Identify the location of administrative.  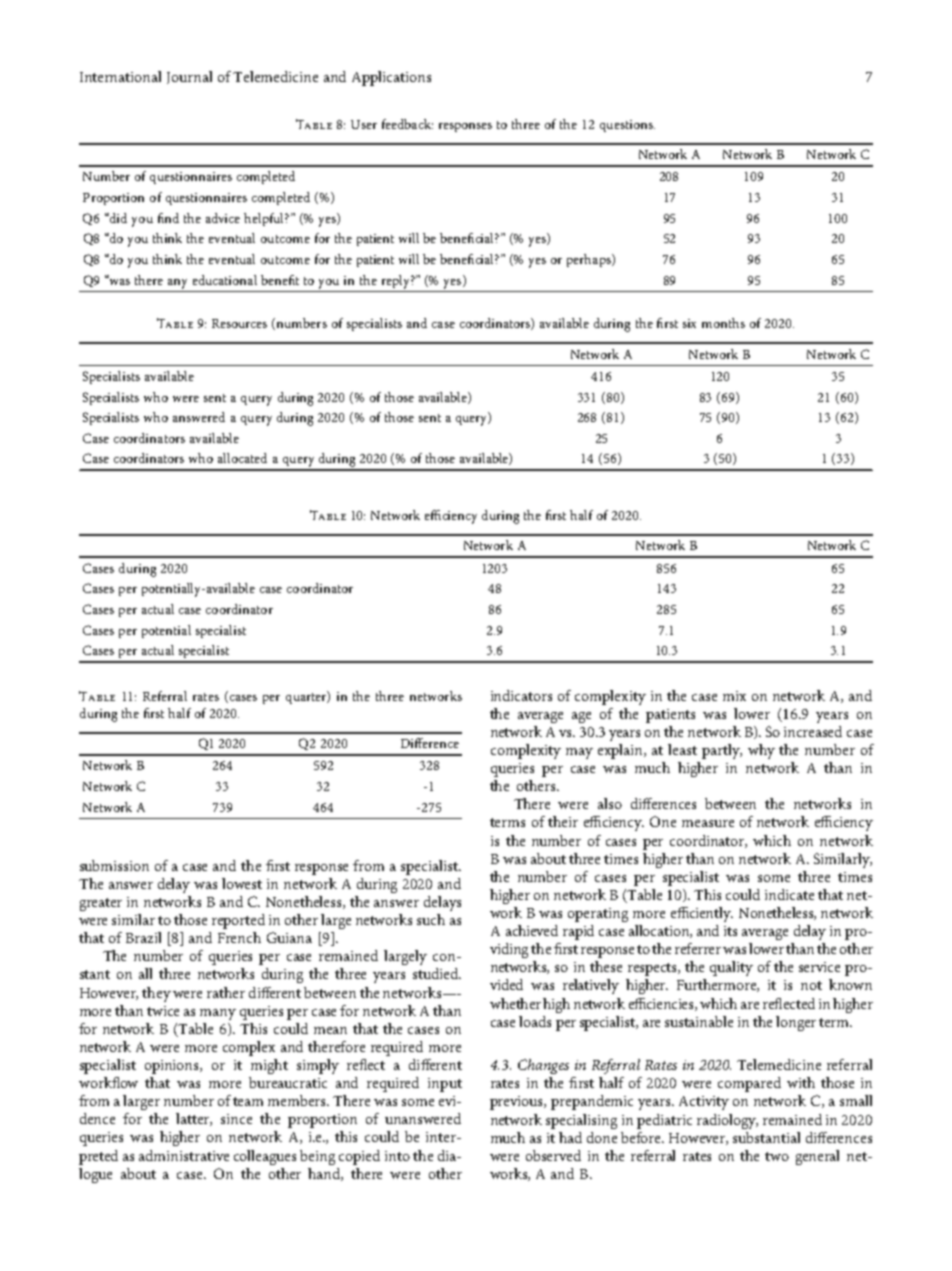
(184, 1155).
